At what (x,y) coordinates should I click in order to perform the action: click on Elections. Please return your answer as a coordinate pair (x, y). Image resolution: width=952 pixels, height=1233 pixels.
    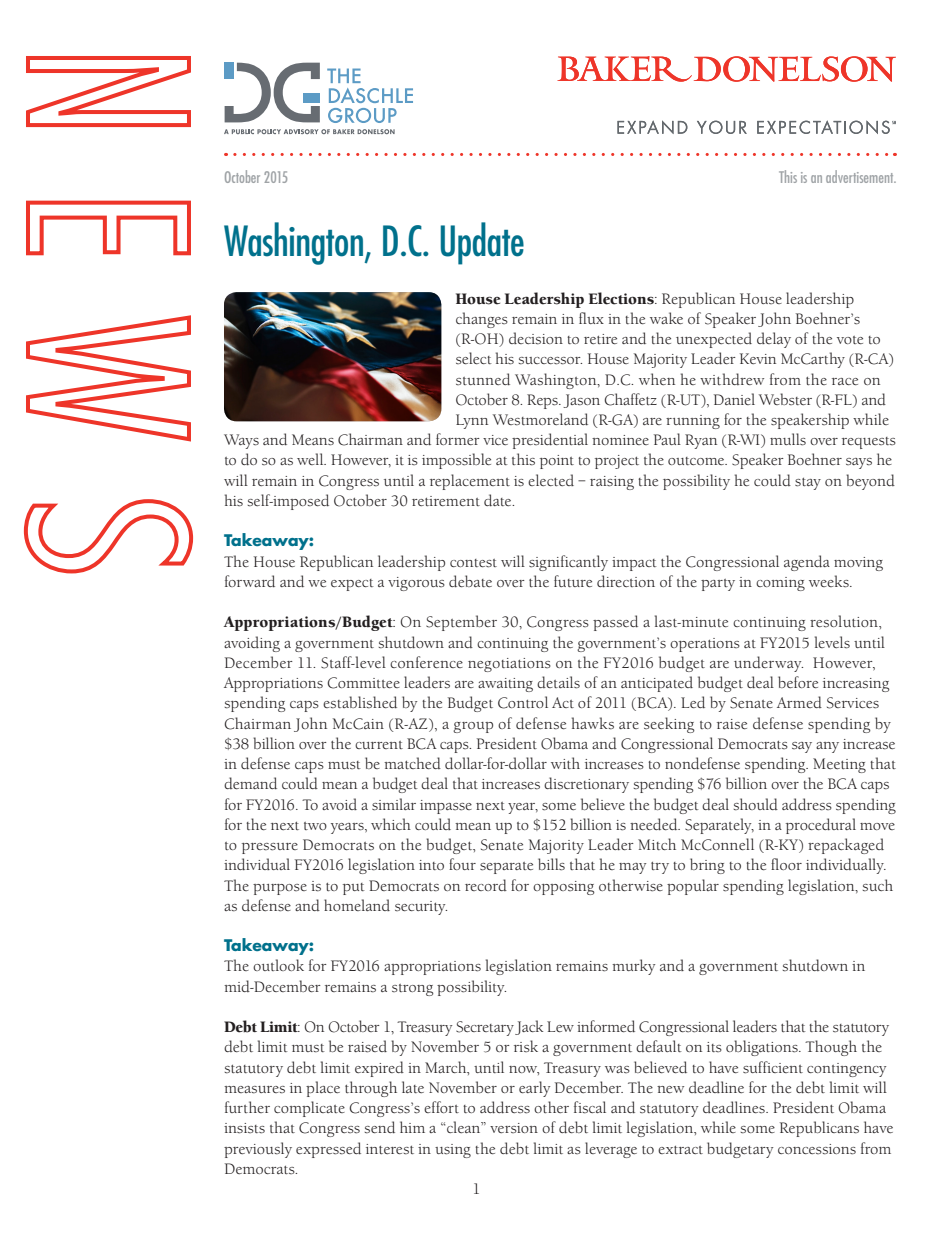
    Looking at the image, I should click on (622, 298).
